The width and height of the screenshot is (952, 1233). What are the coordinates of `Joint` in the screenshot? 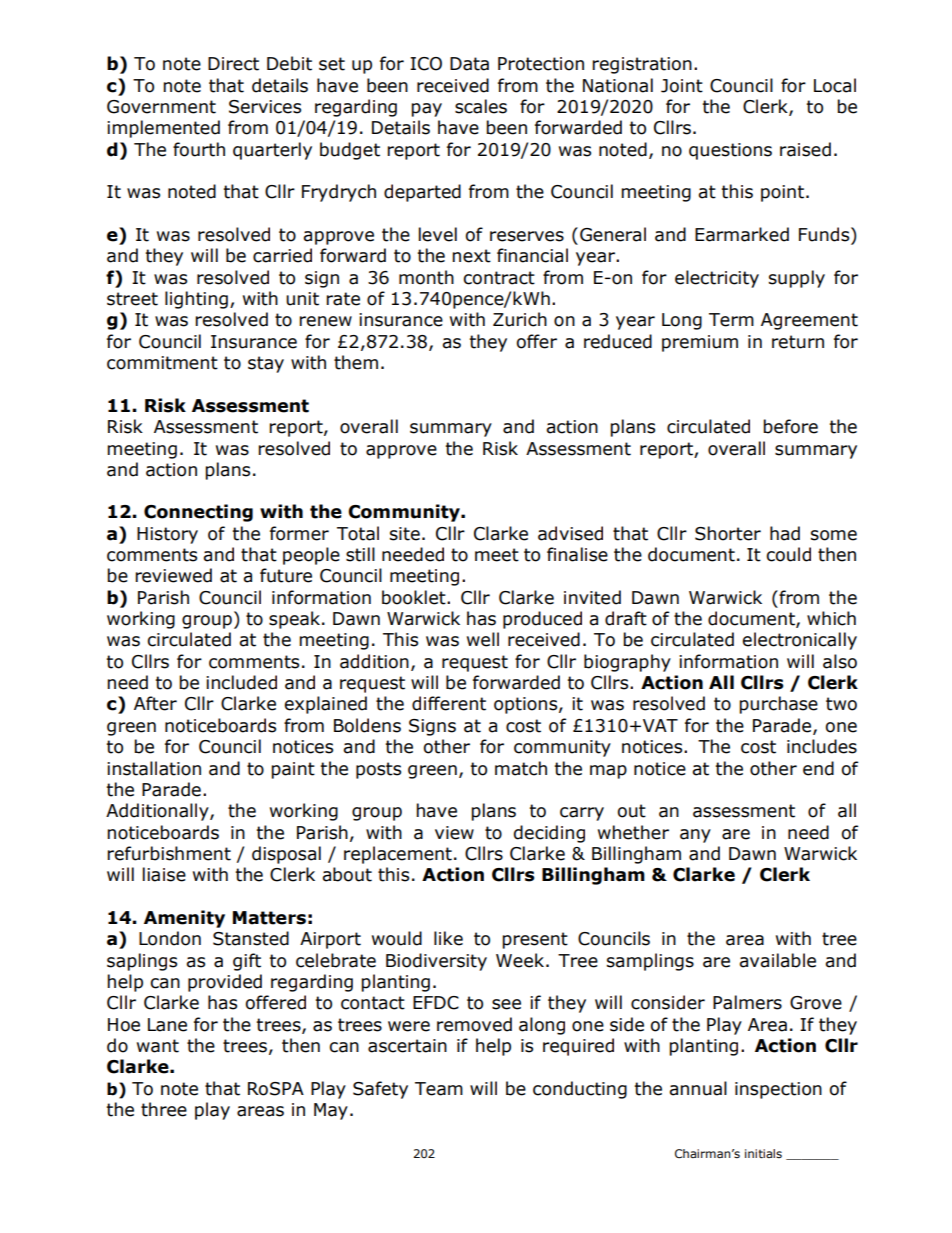 It's located at (682, 86).
